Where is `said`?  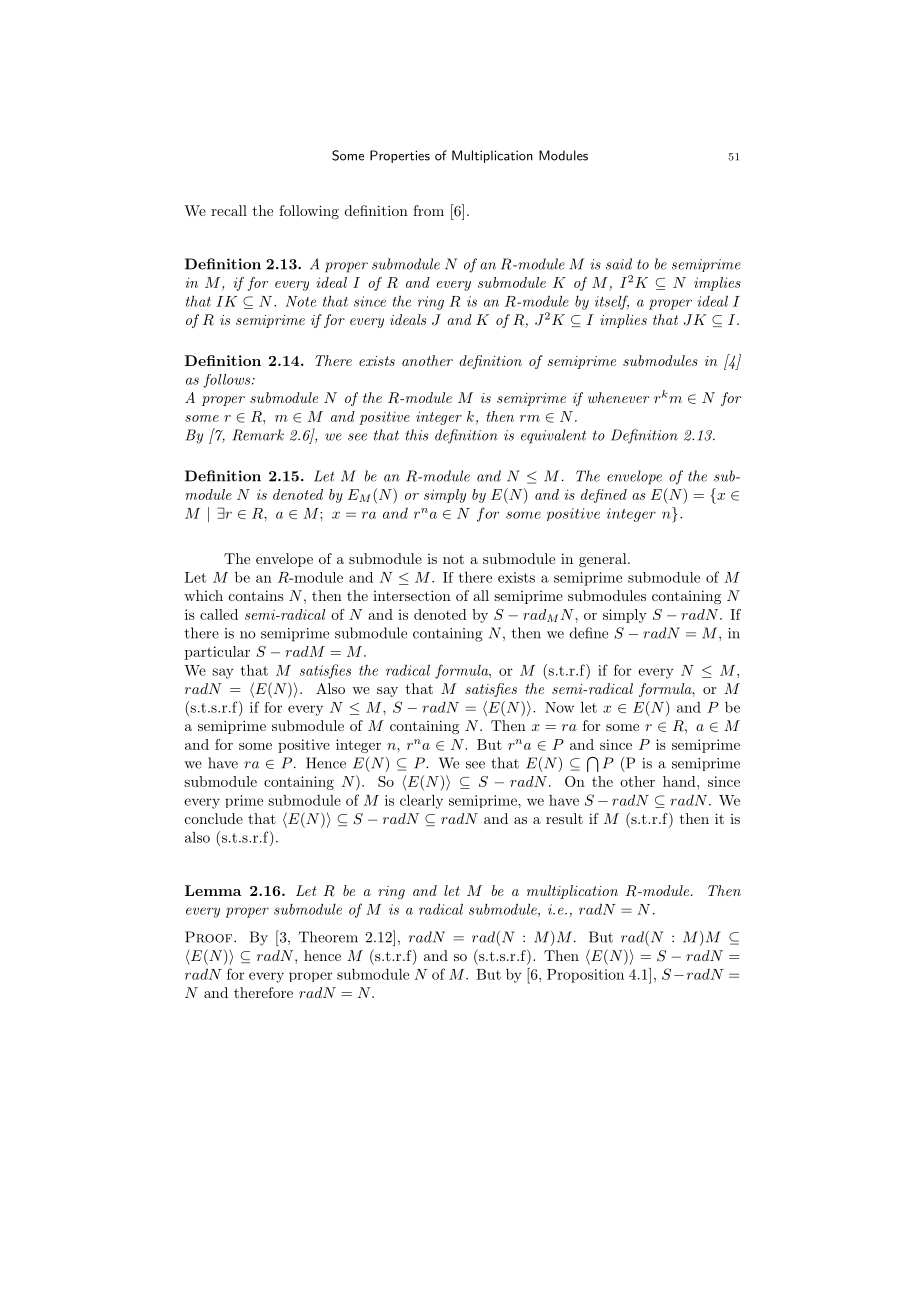 said is located at coordinates (619, 264).
